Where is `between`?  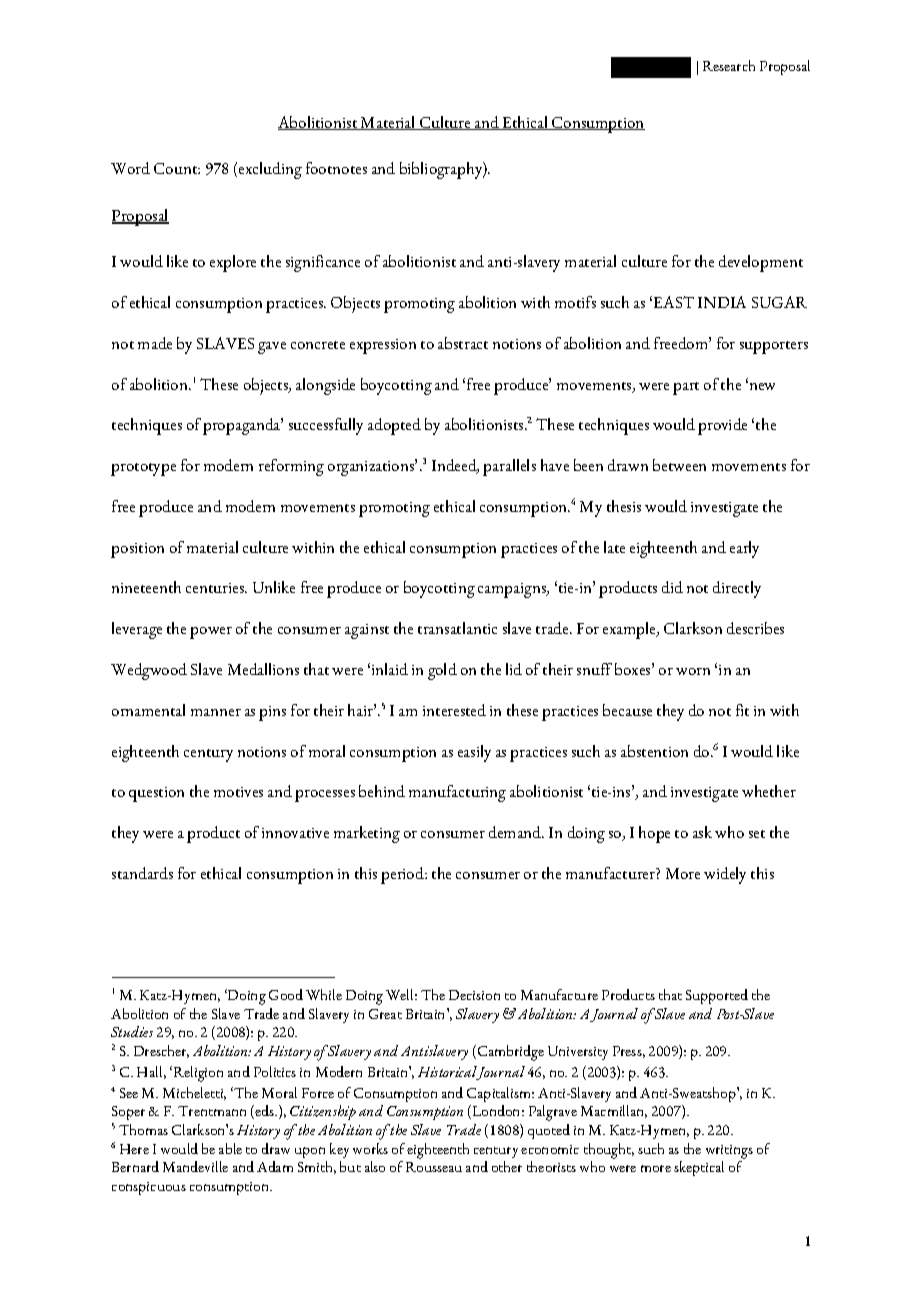
between is located at coordinates (679, 465).
